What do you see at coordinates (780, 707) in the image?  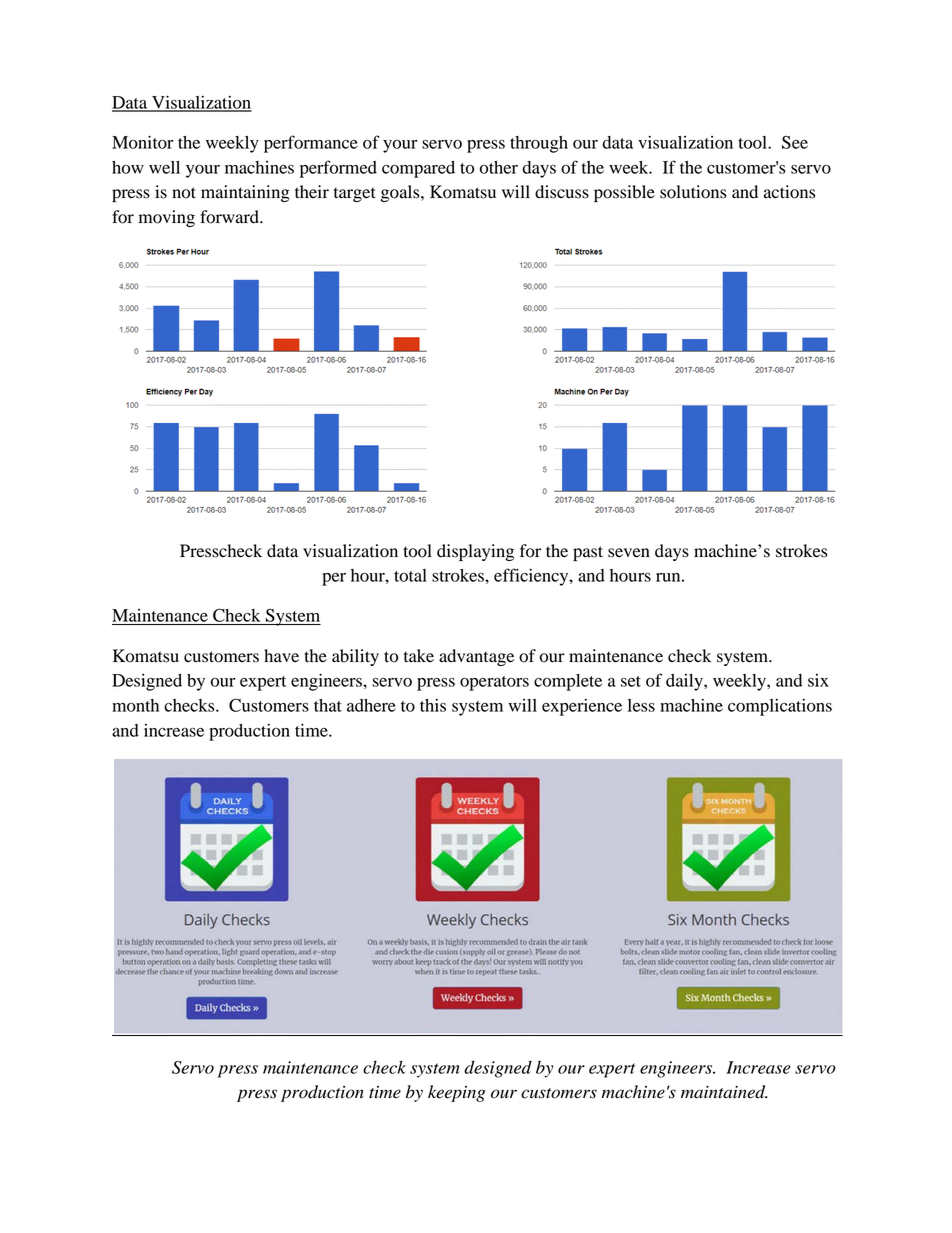 I see `complications` at bounding box center [780, 707].
